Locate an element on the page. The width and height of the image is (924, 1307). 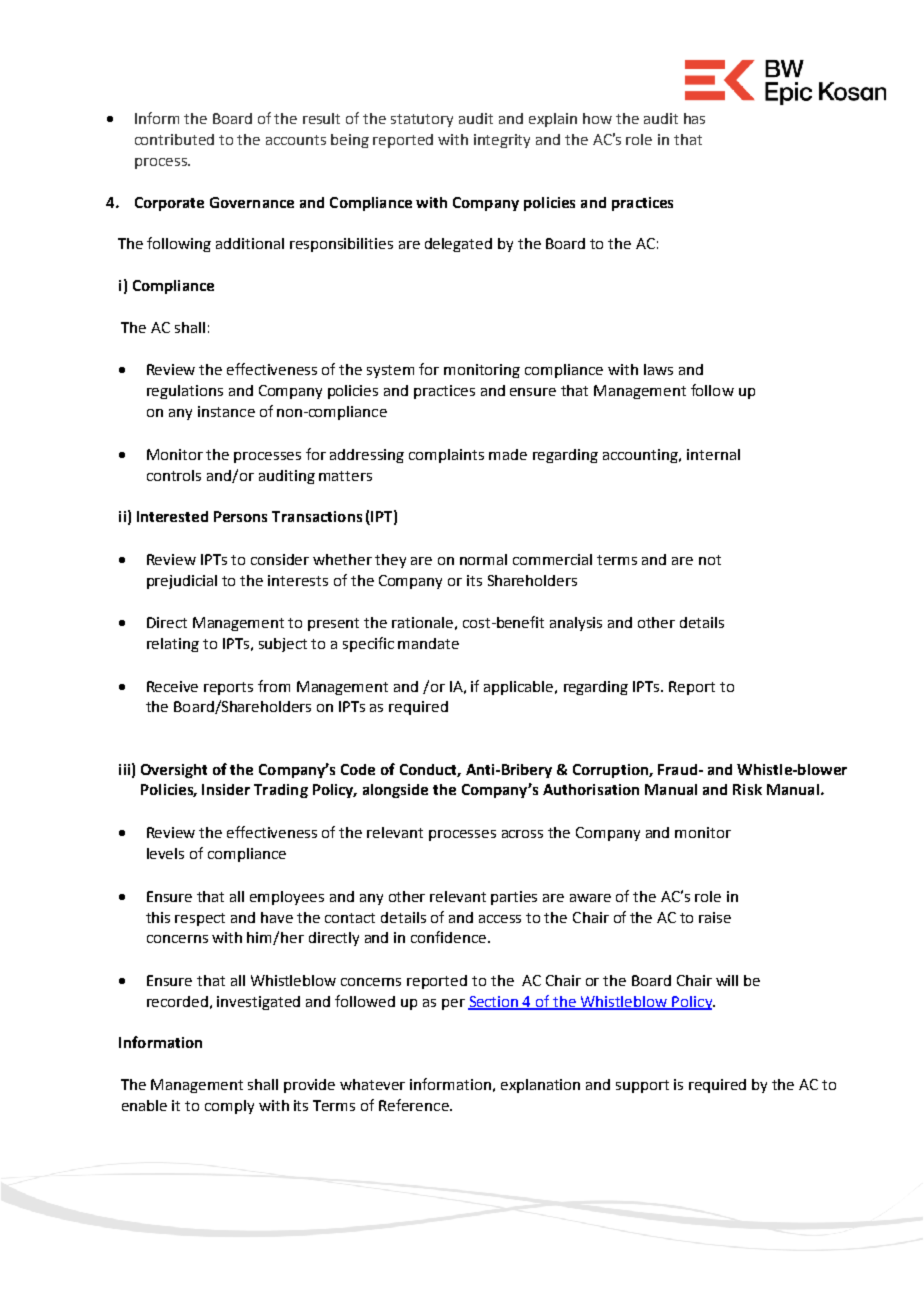
Reference is located at coordinates (415, 1105).
